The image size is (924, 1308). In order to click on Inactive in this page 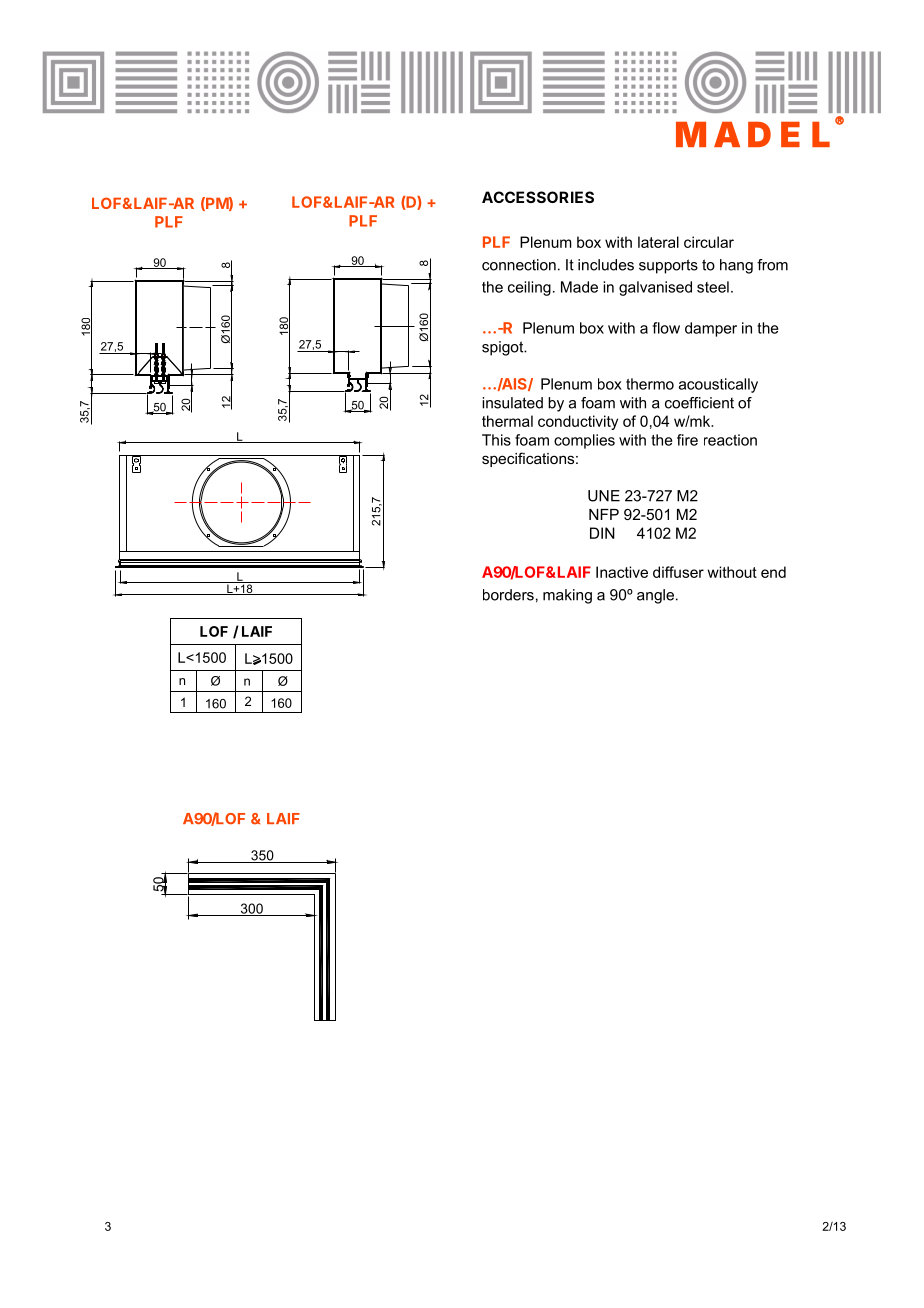, I will do `click(622, 572)`.
